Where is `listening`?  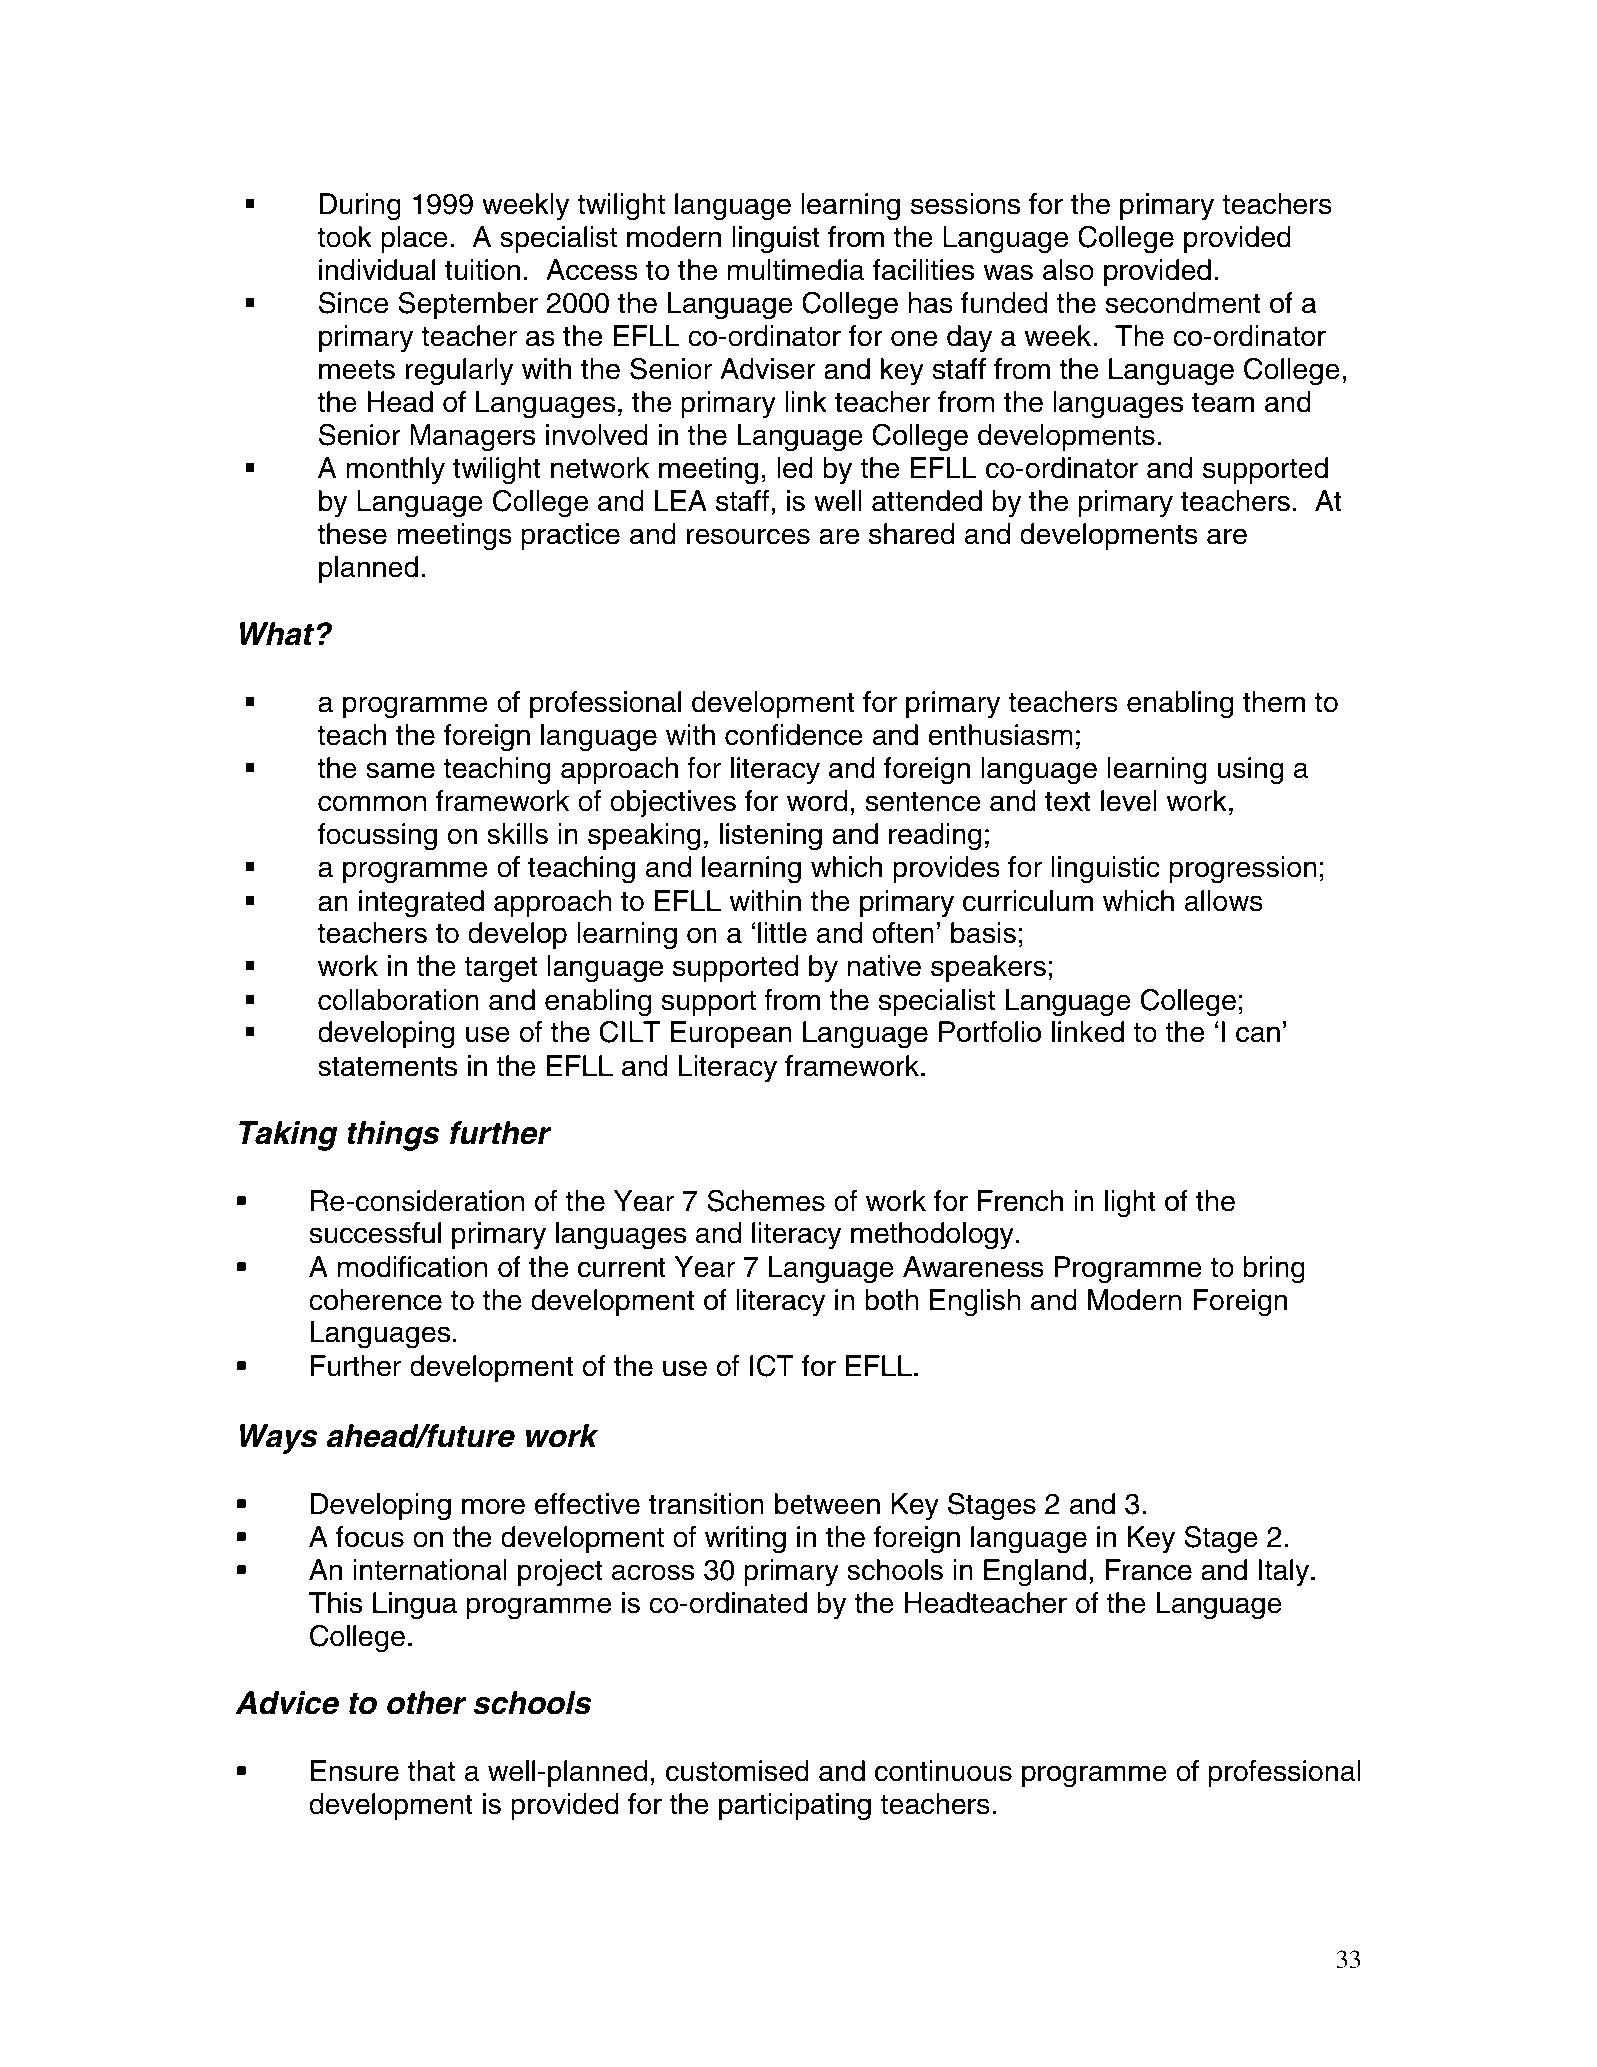 listening is located at coordinates (771, 837).
